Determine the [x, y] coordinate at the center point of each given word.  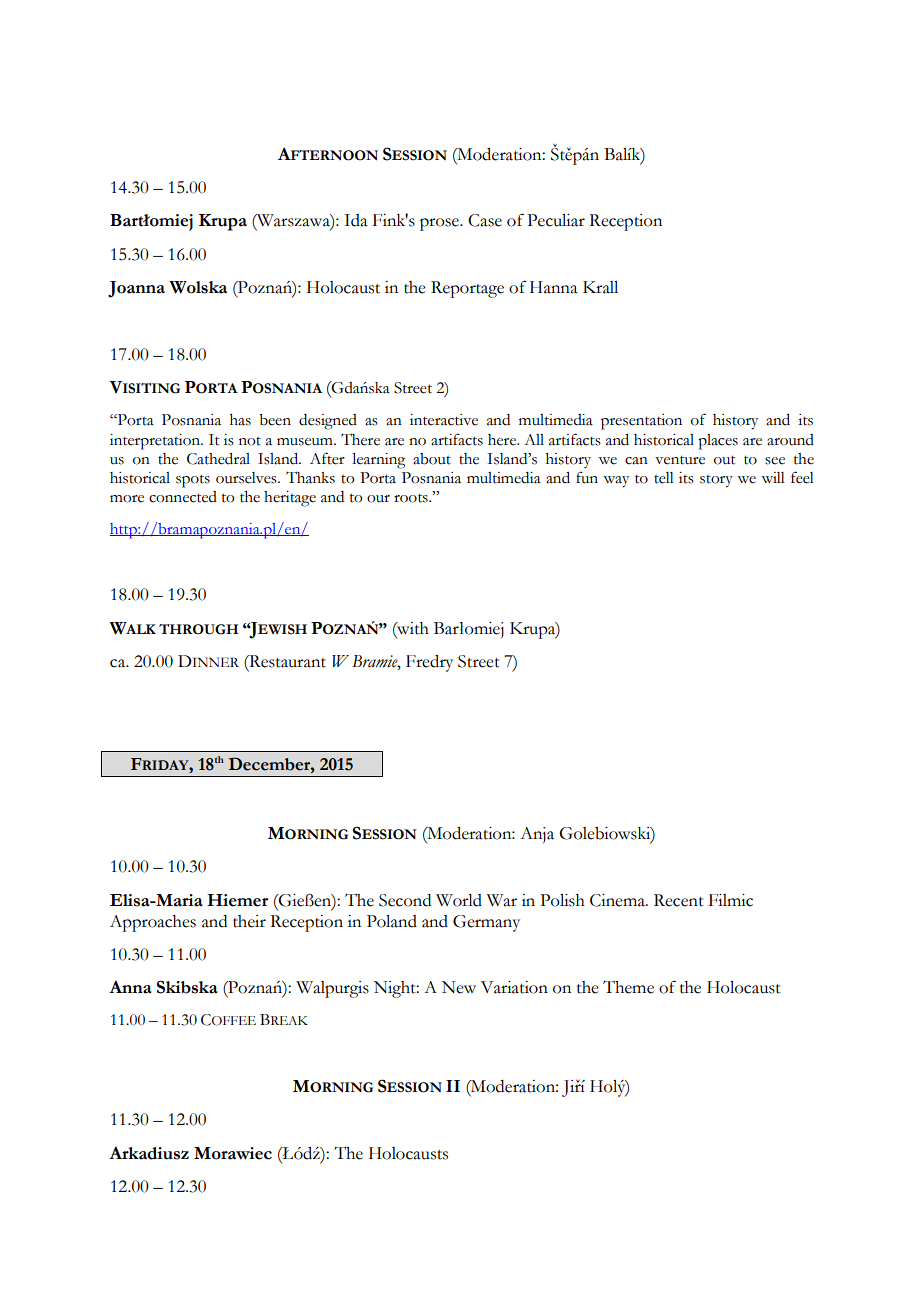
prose [440, 224]
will [773, 477]
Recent [679, 900]
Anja [537, 835]
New [459, 987]
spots [193, 481]
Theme [628, 987]
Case [485, 220]
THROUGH [198, 629]
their [249, 921]
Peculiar [556, 220]
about [432, 459]
